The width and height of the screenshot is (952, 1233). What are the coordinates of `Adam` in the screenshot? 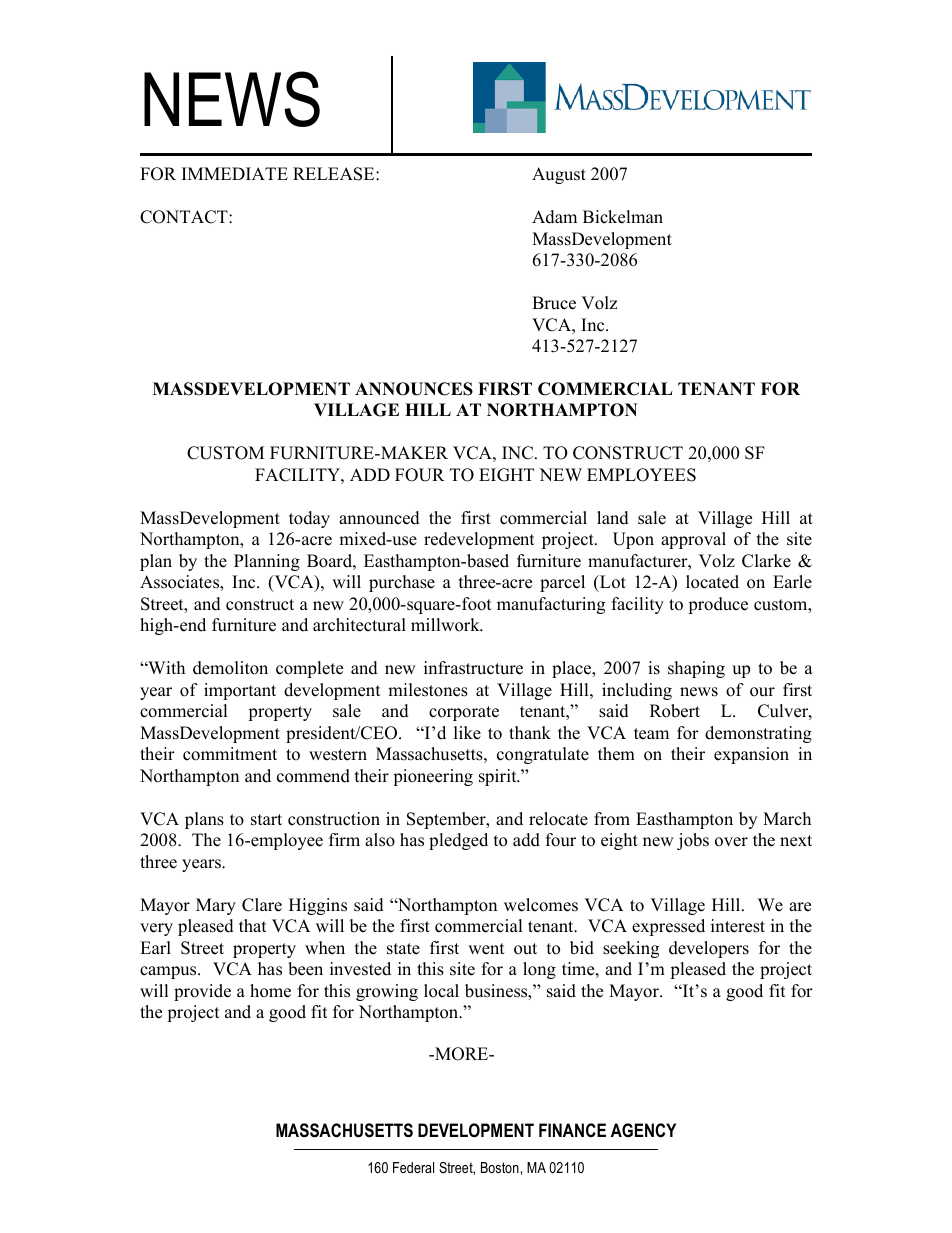 It's located at (554, 217).
